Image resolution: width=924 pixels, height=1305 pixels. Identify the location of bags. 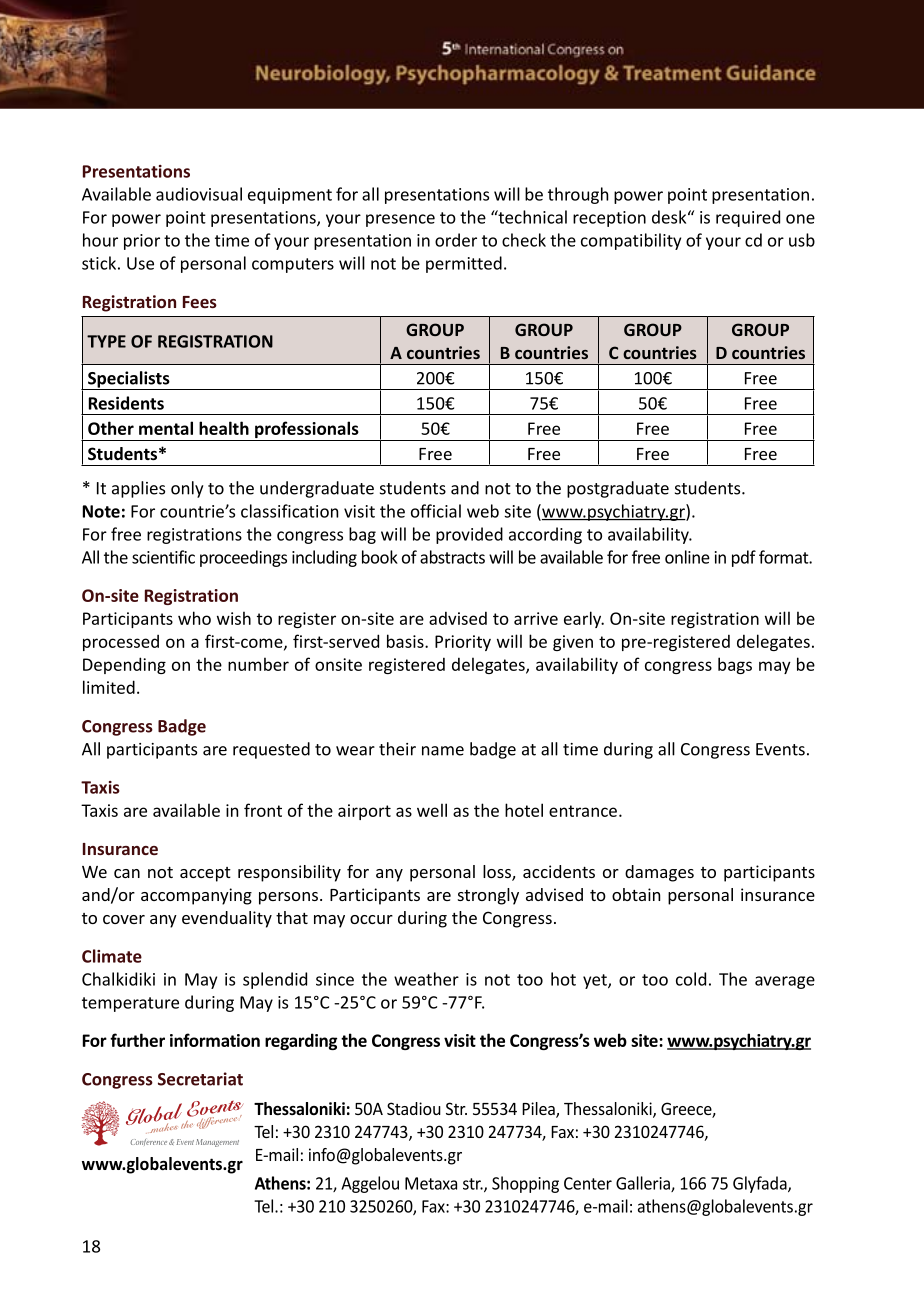
(735, 665).
